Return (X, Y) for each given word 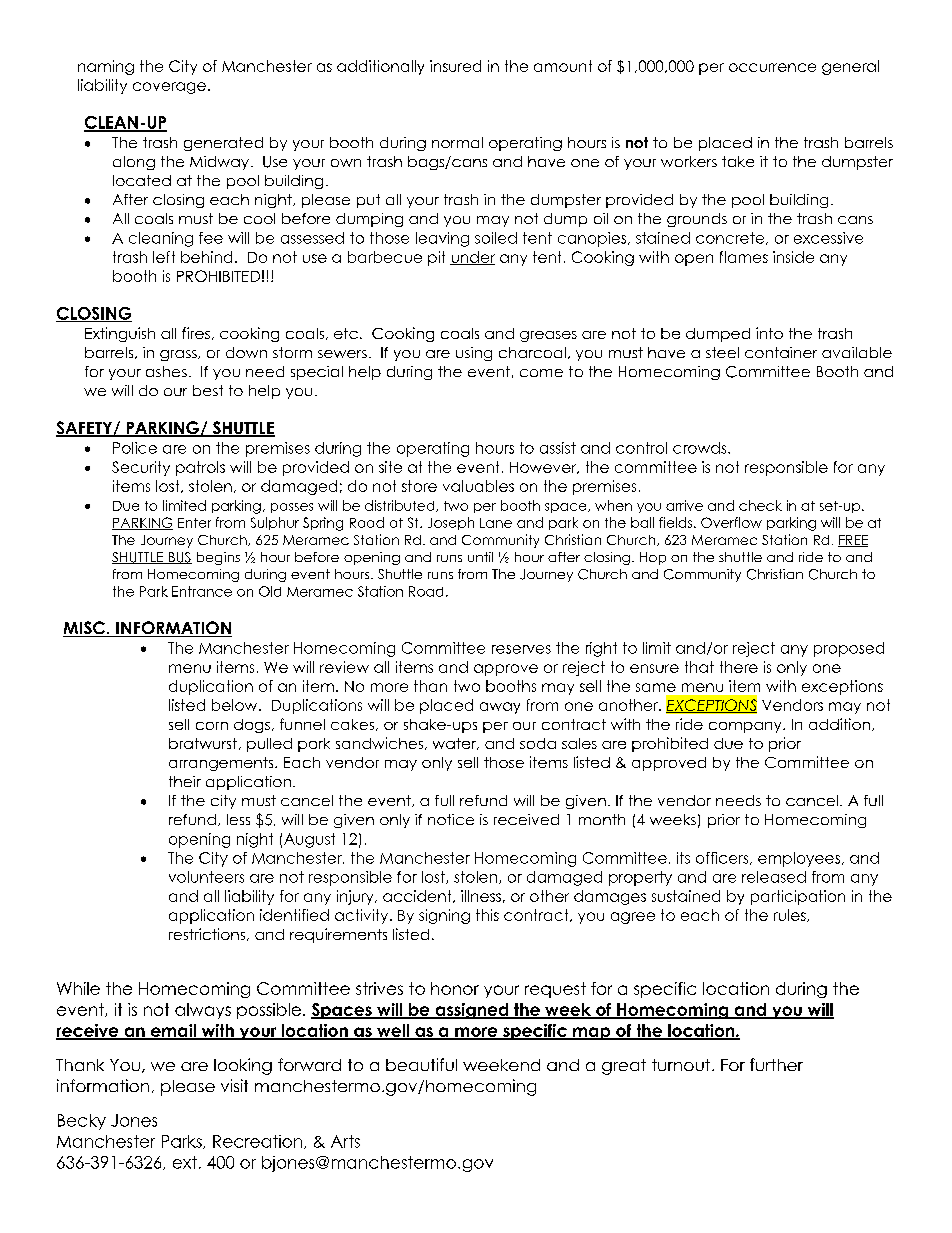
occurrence (772, 67)
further (776, 1064)
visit (234, 1085)
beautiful (421, 1064)
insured (455, 66)
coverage (169, 88)
